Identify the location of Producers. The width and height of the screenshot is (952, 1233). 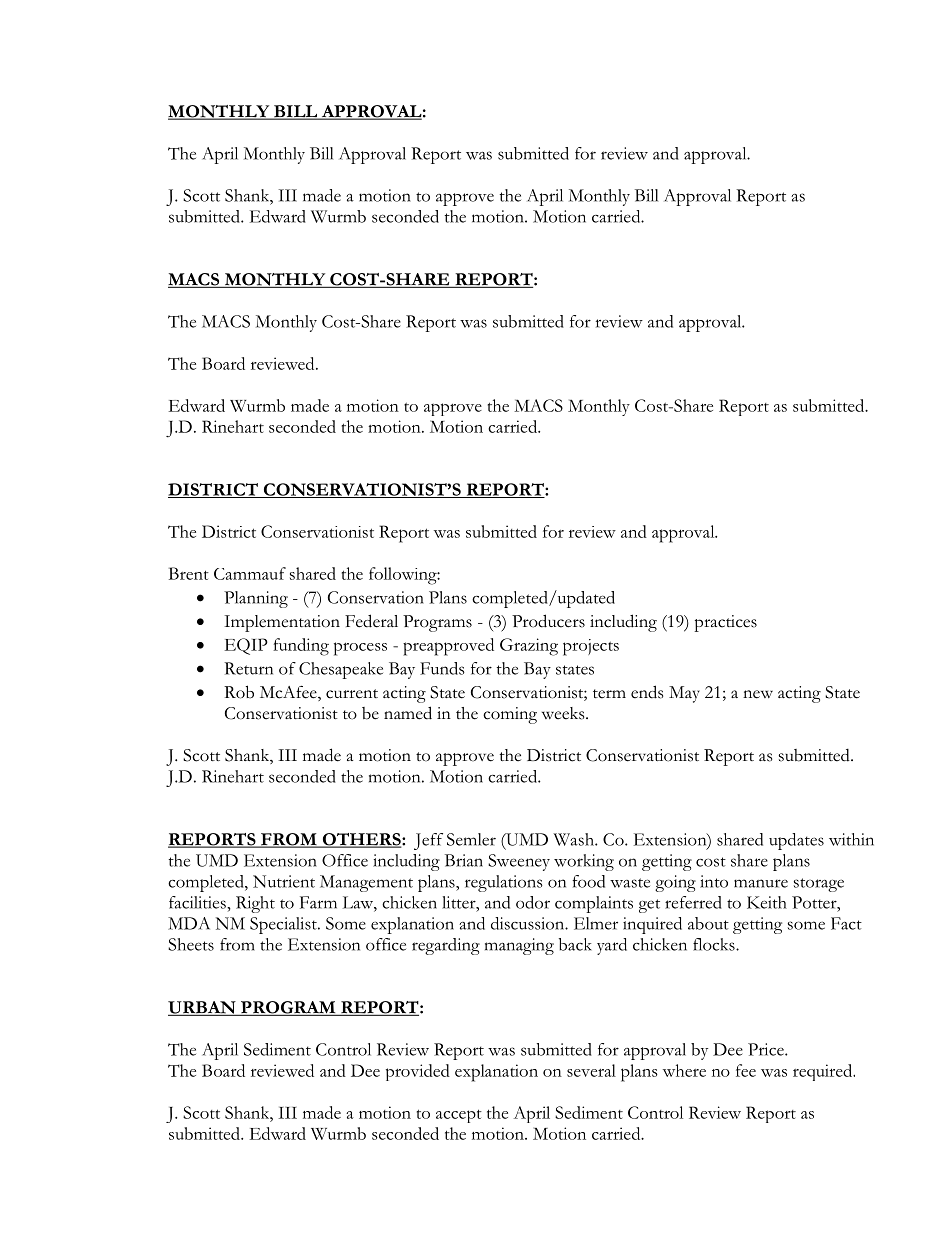
(548, 621).
